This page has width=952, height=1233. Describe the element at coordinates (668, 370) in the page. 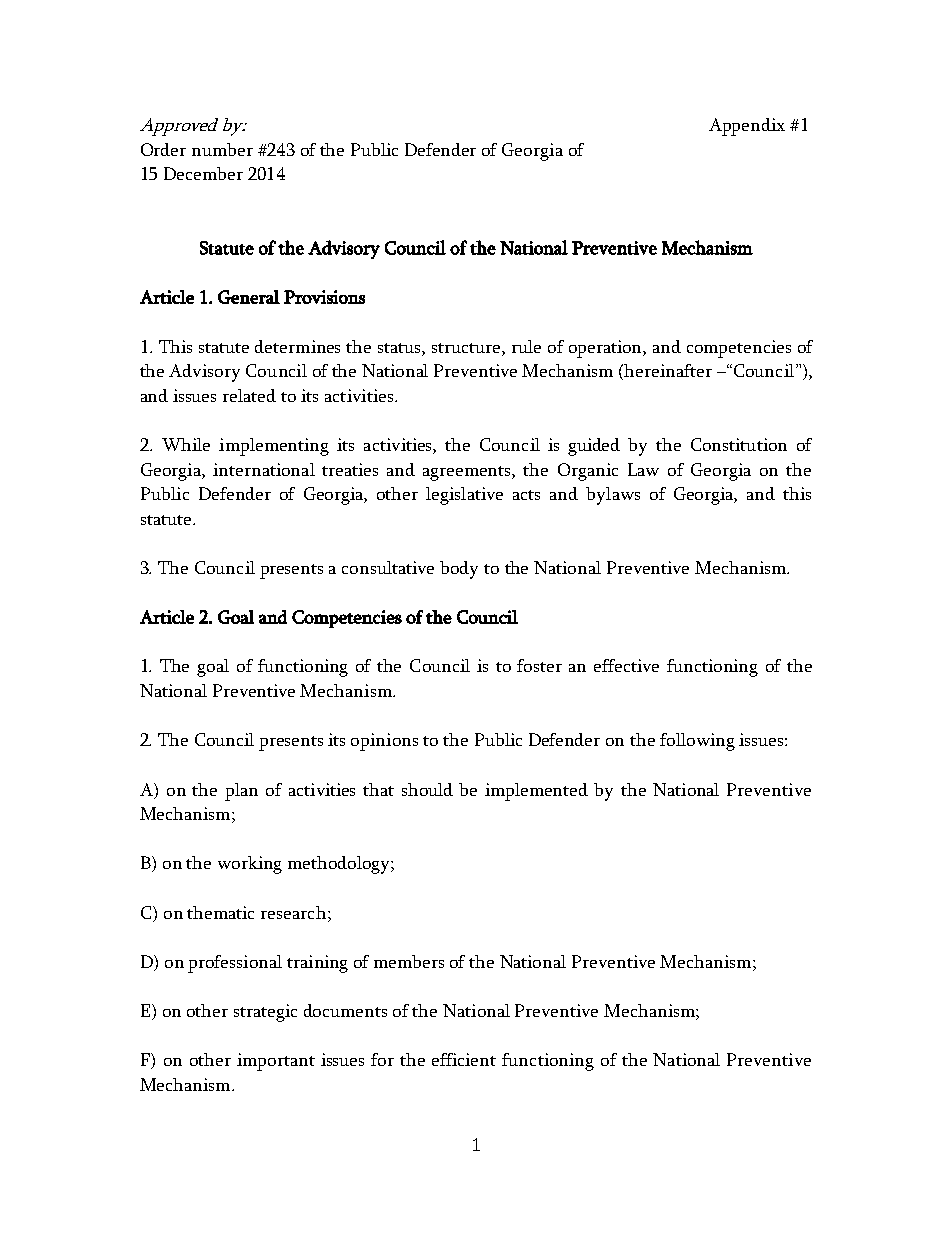

I see `hereinafter` at that location.
